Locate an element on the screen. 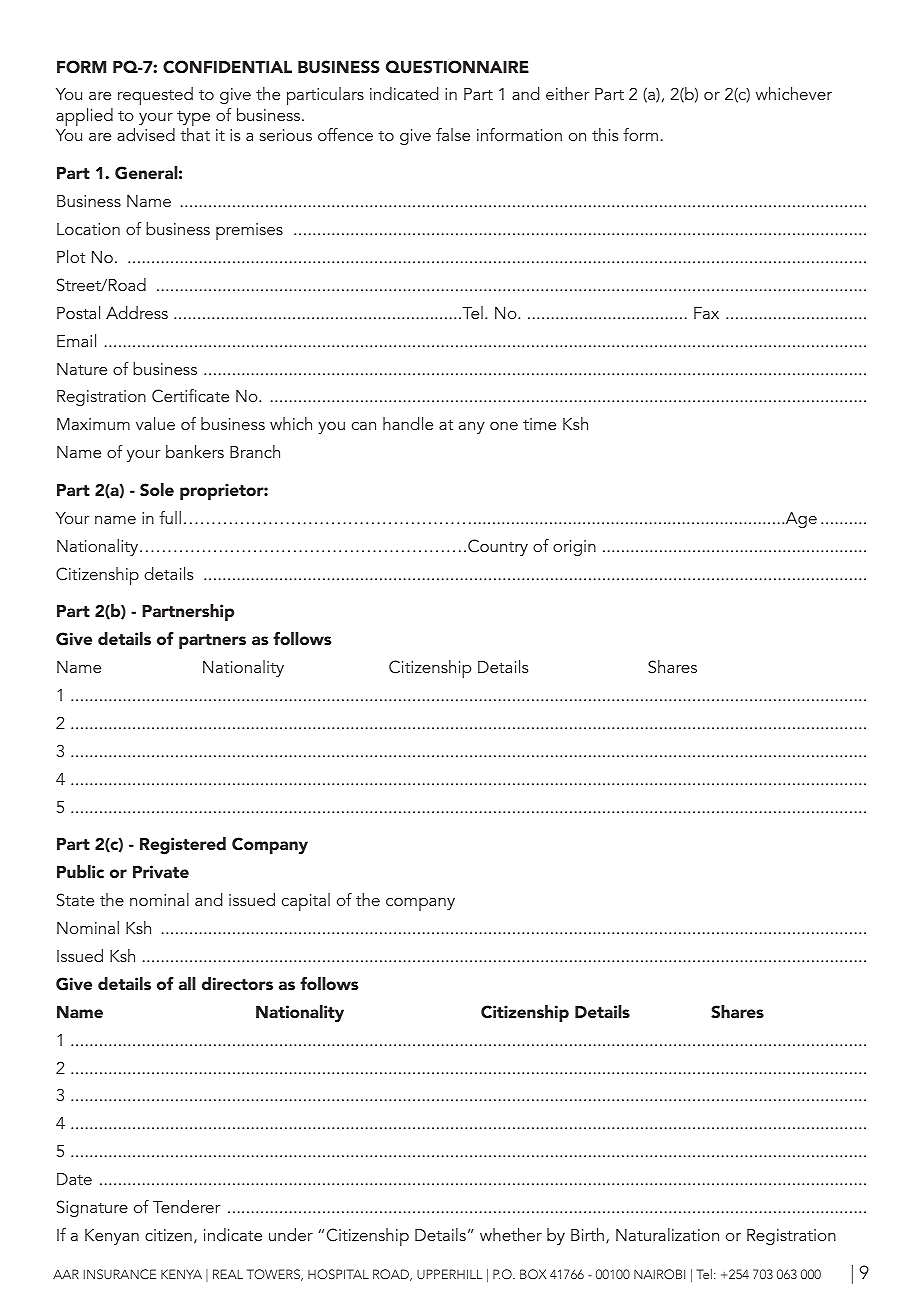 The image size is (924, 1308). Registered is located at coordinates (183, 845).
